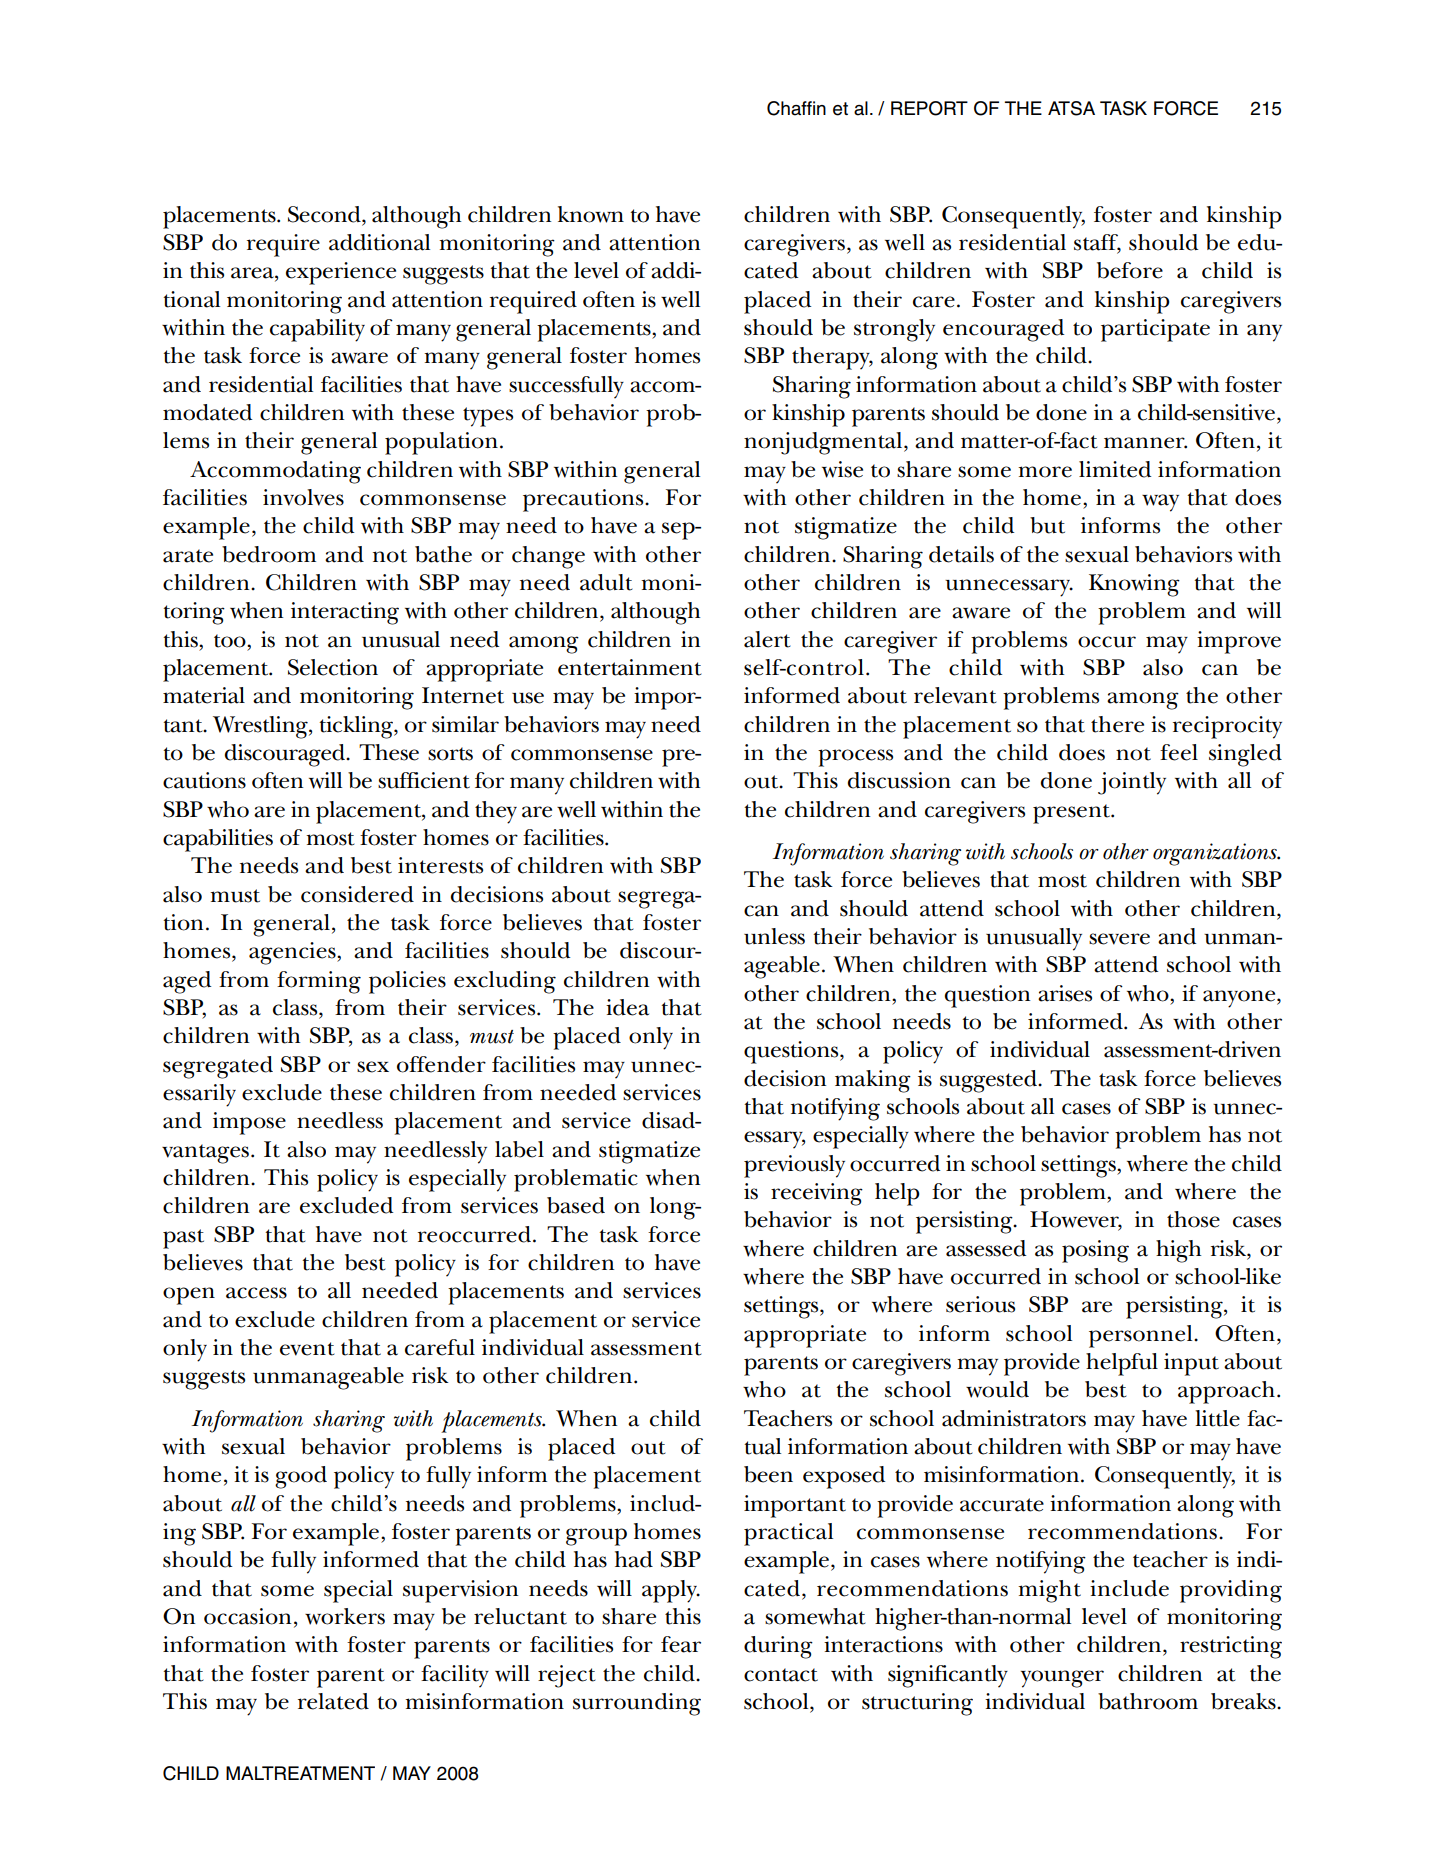 This image has height=1870, width=1445. What do you see at coordinates (345, 613) in the image?
I see `interacting` at bounding box center [345, 613].
